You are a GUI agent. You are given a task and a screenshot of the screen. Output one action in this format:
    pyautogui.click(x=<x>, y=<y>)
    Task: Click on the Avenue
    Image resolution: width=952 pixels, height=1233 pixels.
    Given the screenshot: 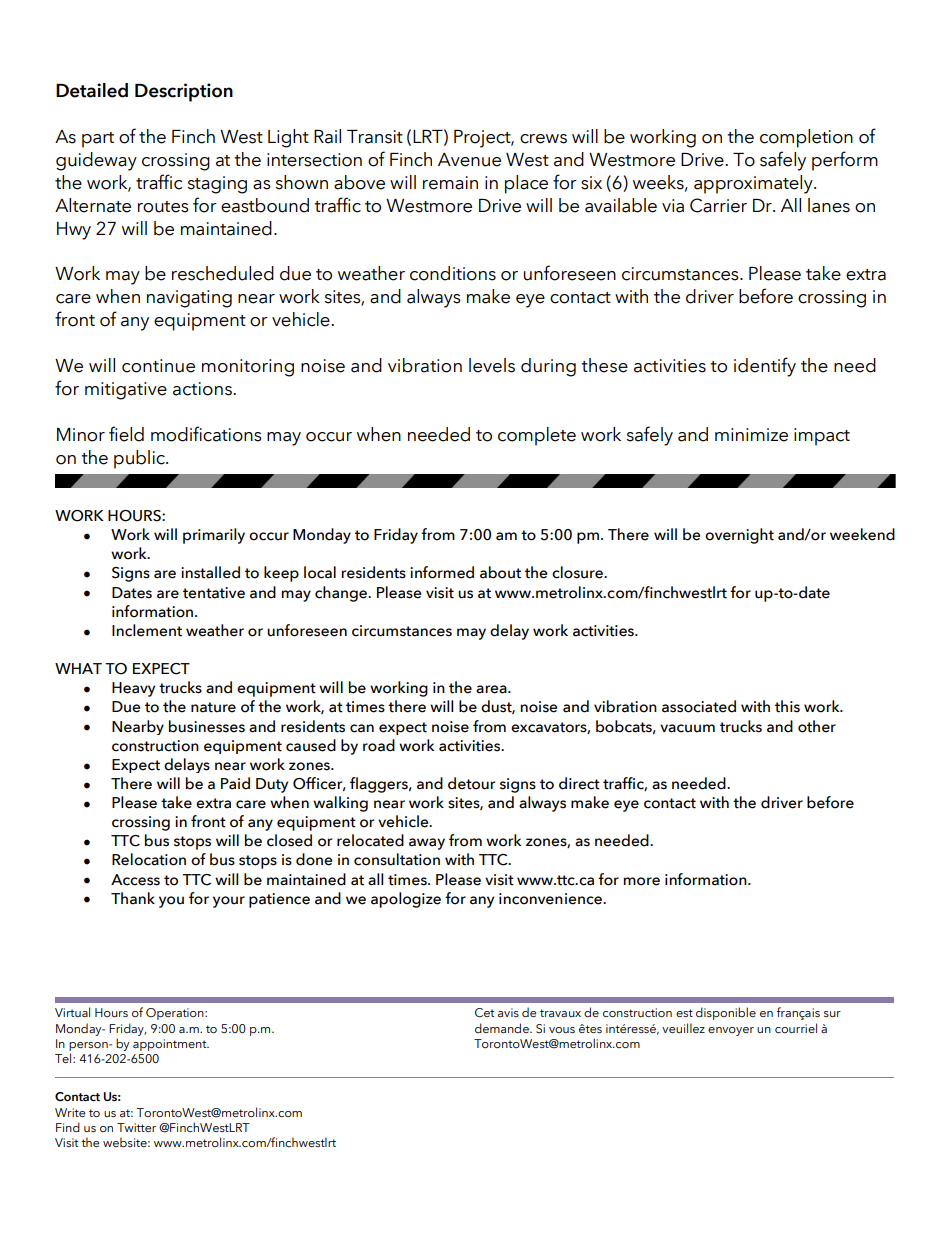 What is the action you would take?
    pyautogui.click(x=469, y=160)
